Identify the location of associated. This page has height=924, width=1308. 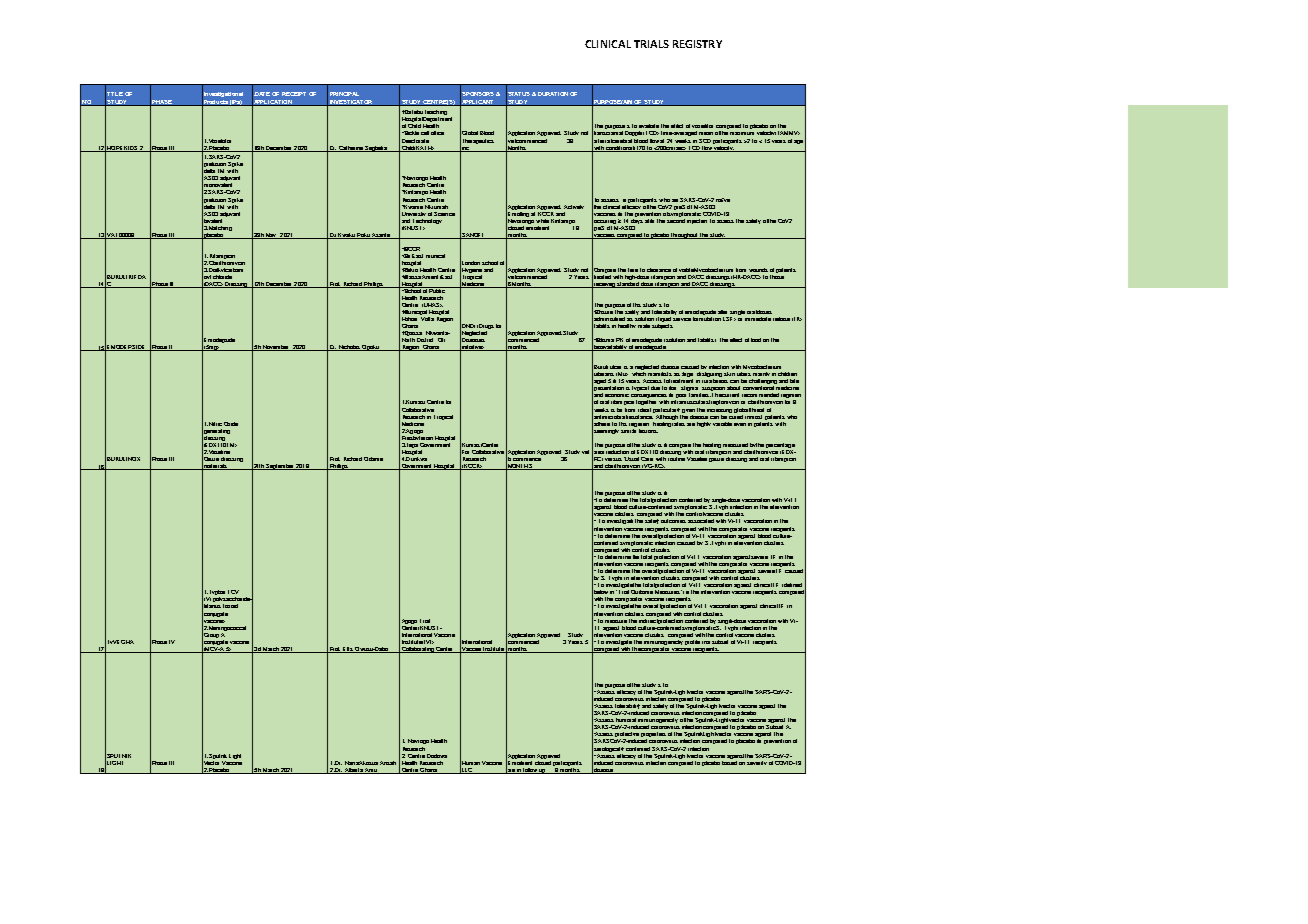
(701, 521).
